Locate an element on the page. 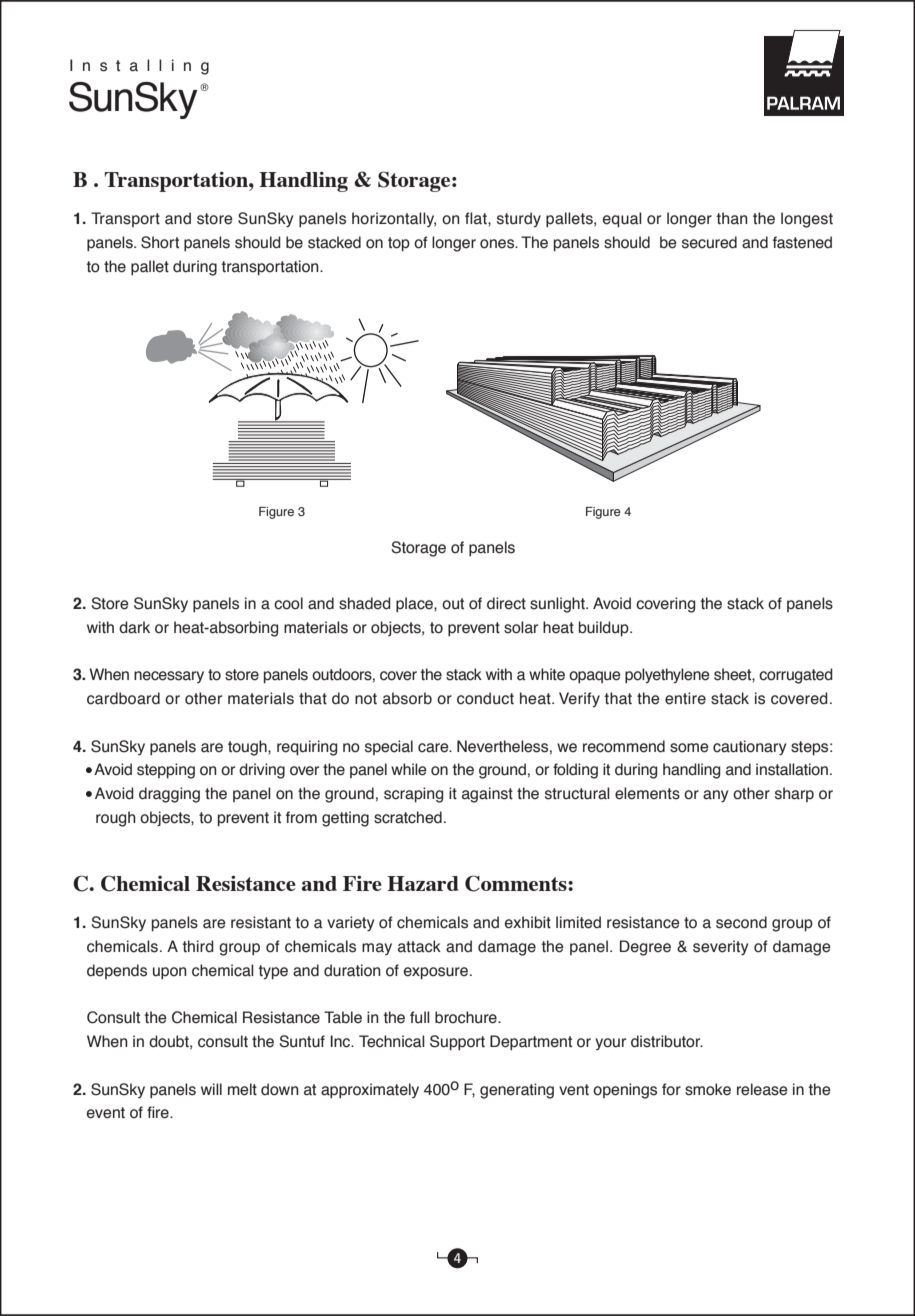  Support is located at coordinates (457, 1043).
